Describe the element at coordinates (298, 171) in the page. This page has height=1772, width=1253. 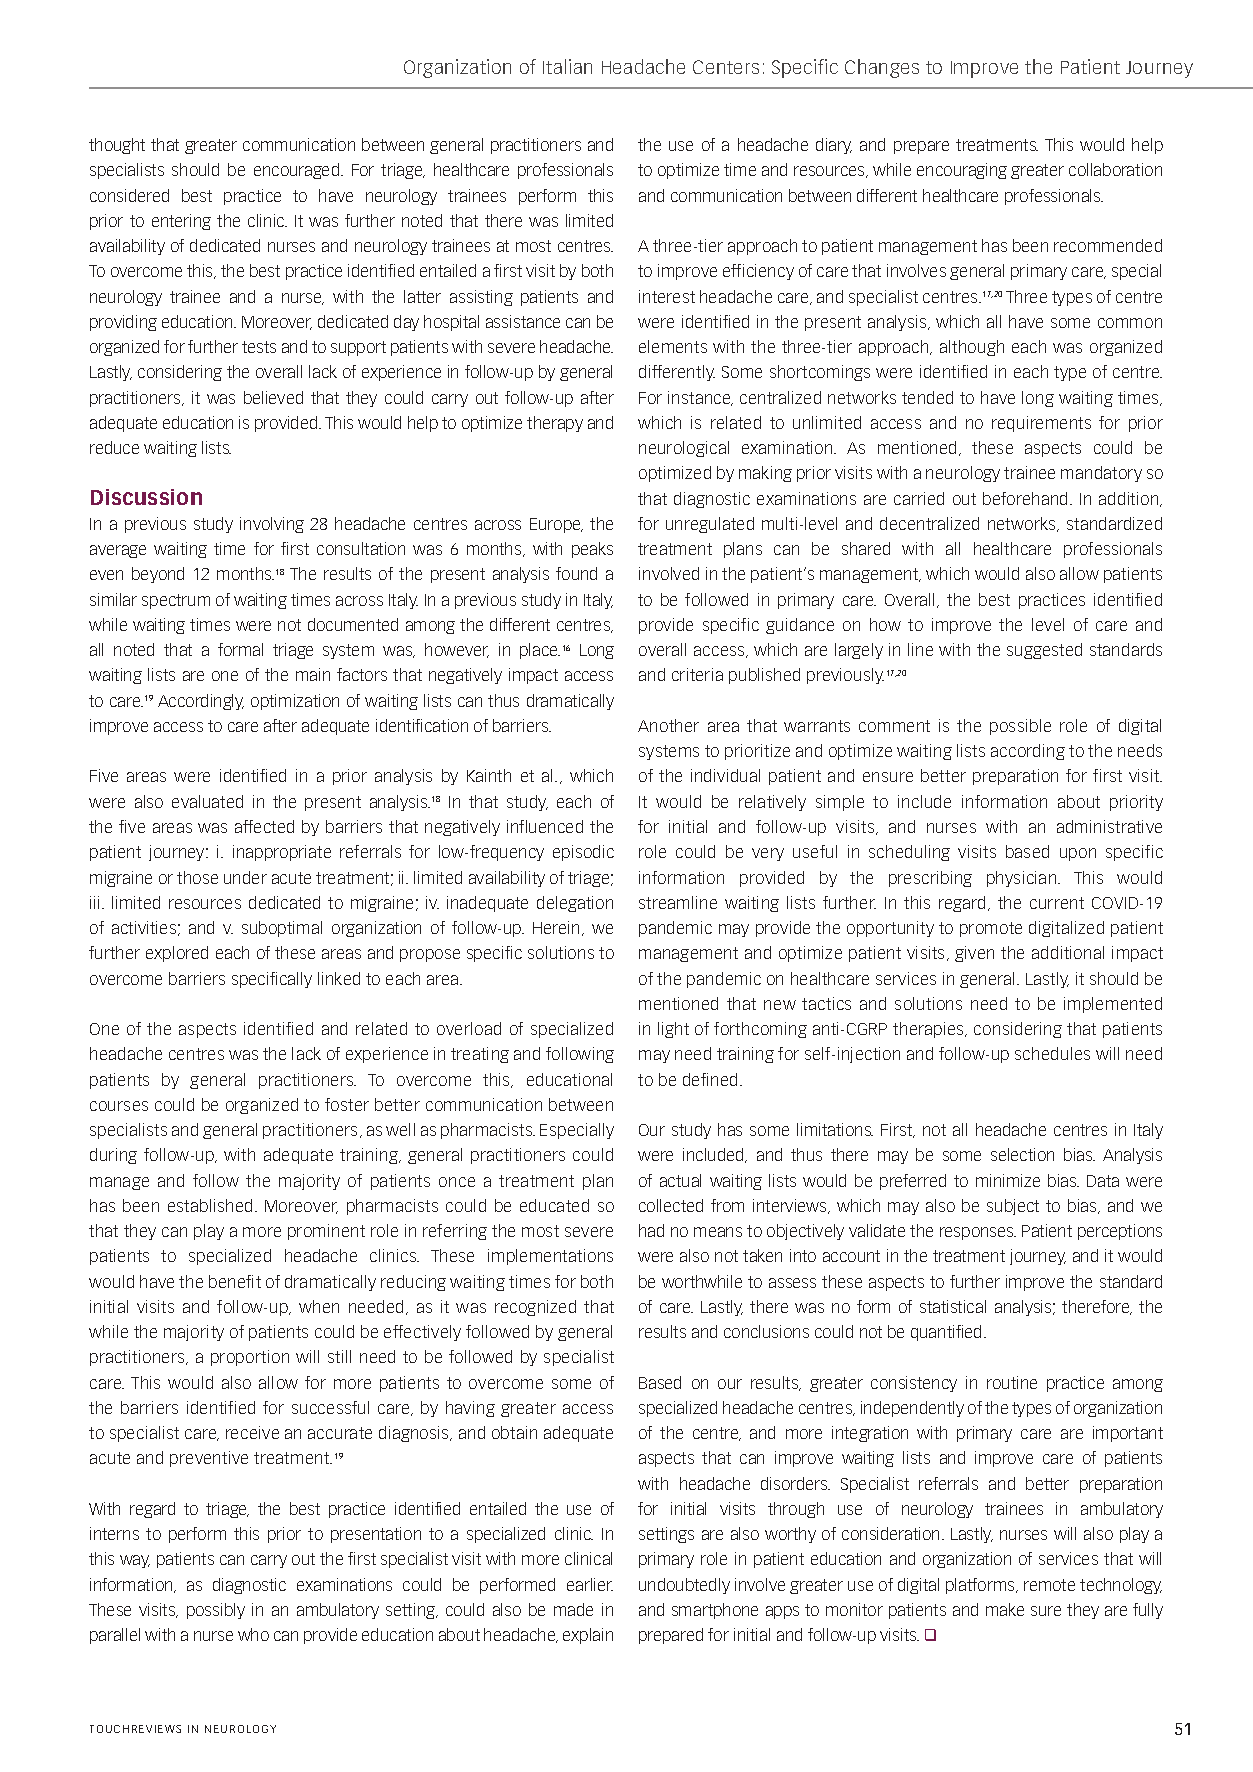
I see `encouraged` at that location.
